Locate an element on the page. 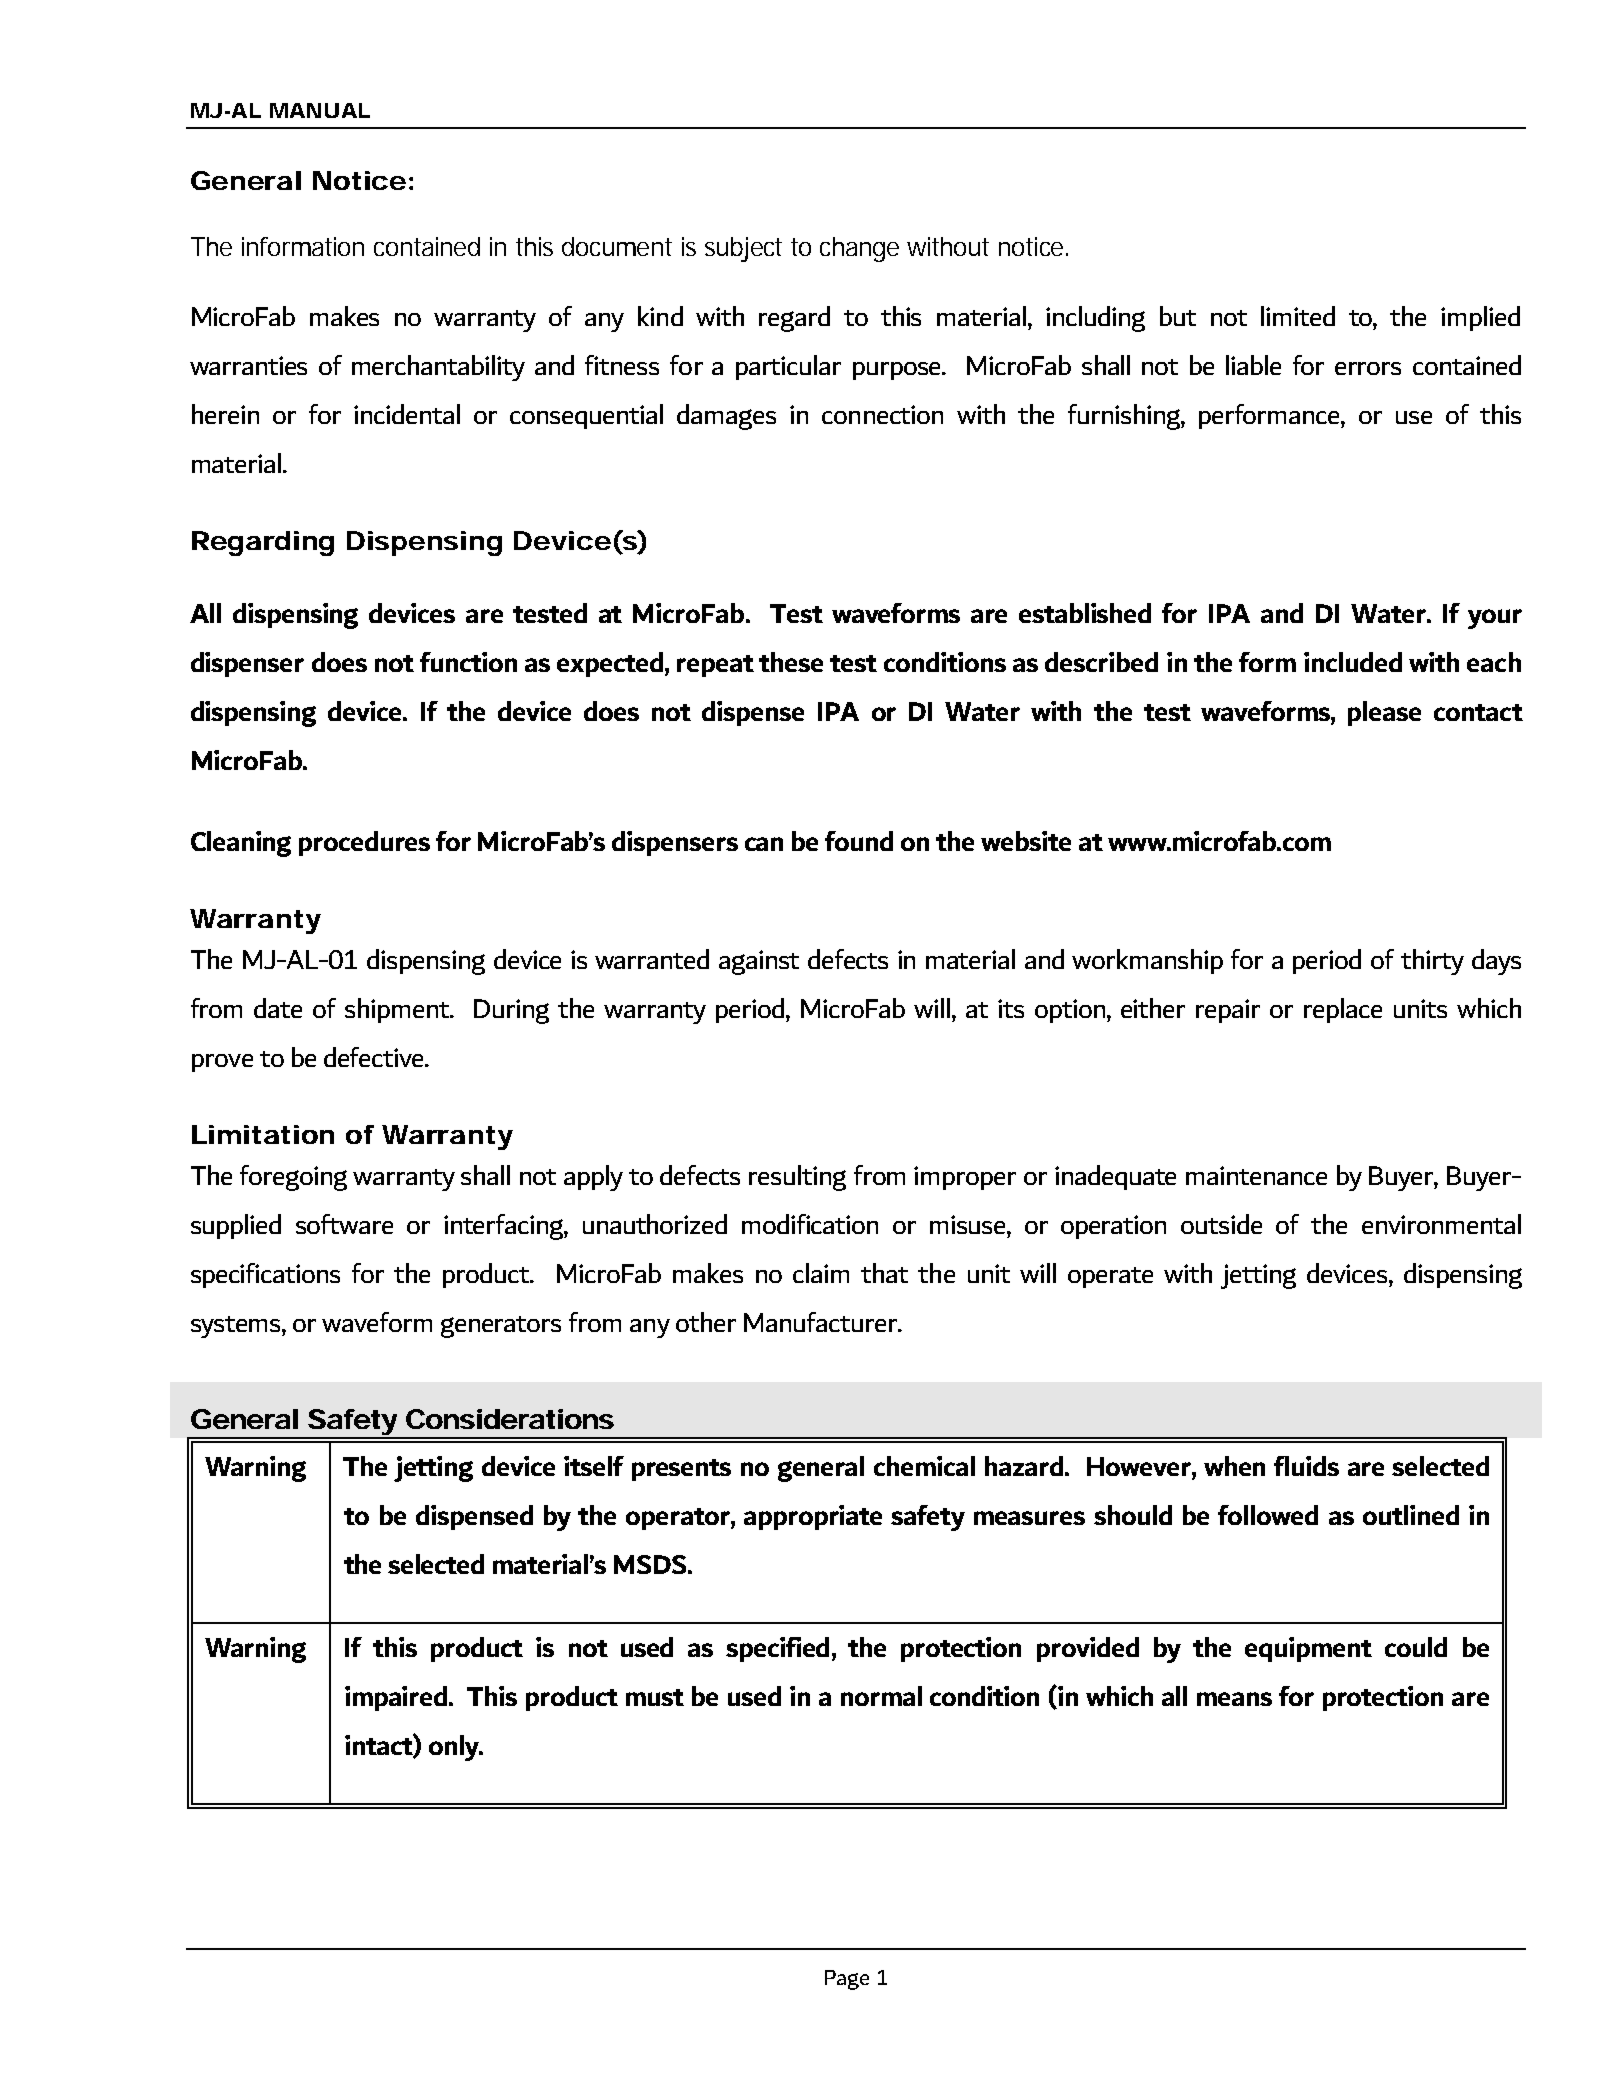  replace is located at coordinates (1343, 1010).
